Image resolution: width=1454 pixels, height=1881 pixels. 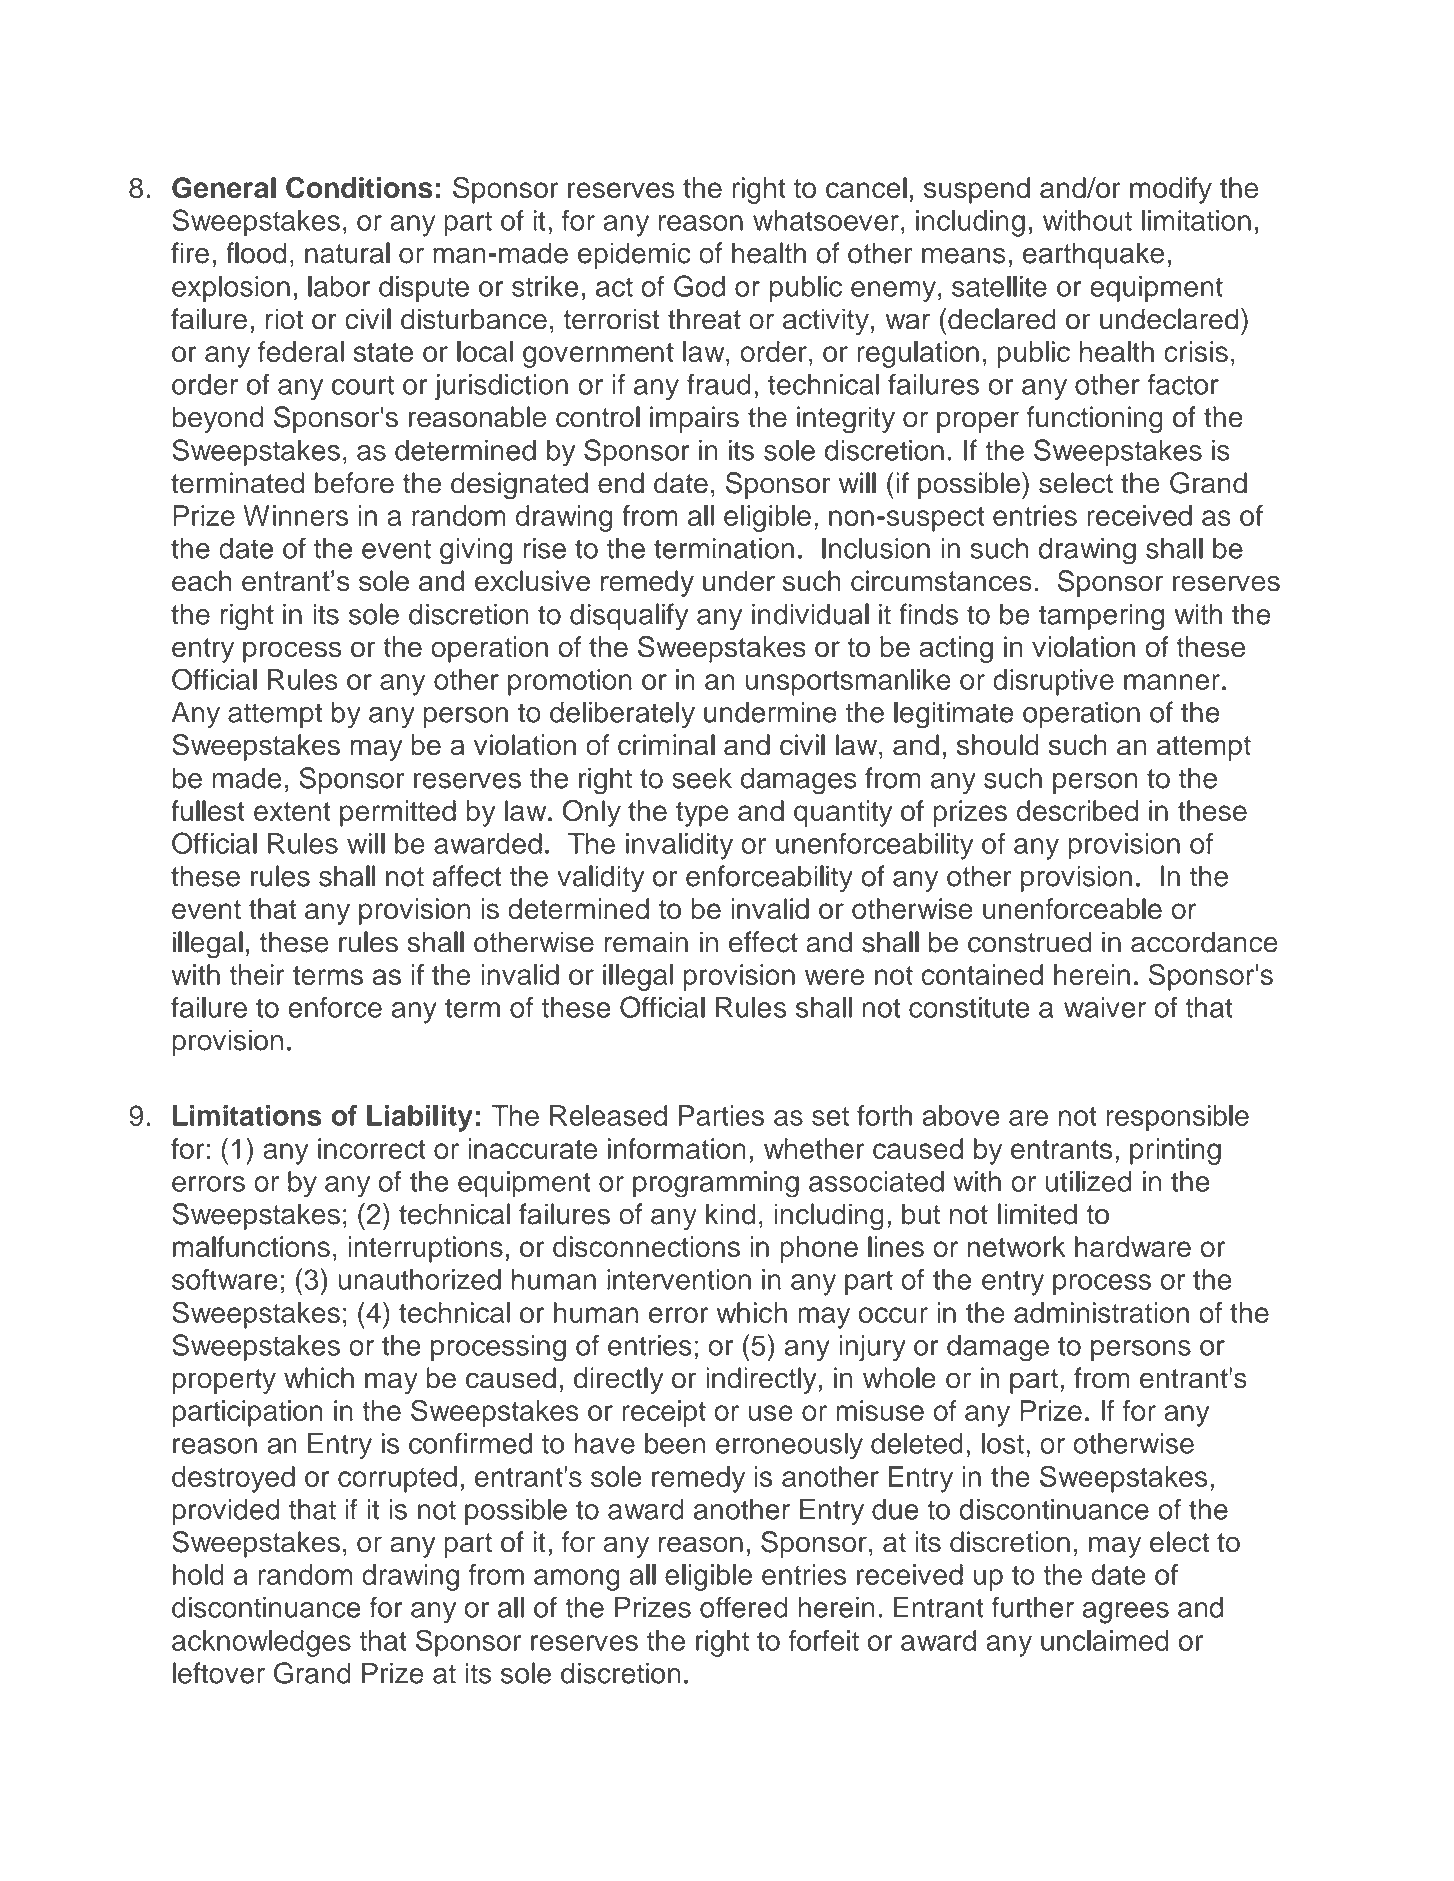 I want to click on earthquake, so click(x=1093, y=255).
